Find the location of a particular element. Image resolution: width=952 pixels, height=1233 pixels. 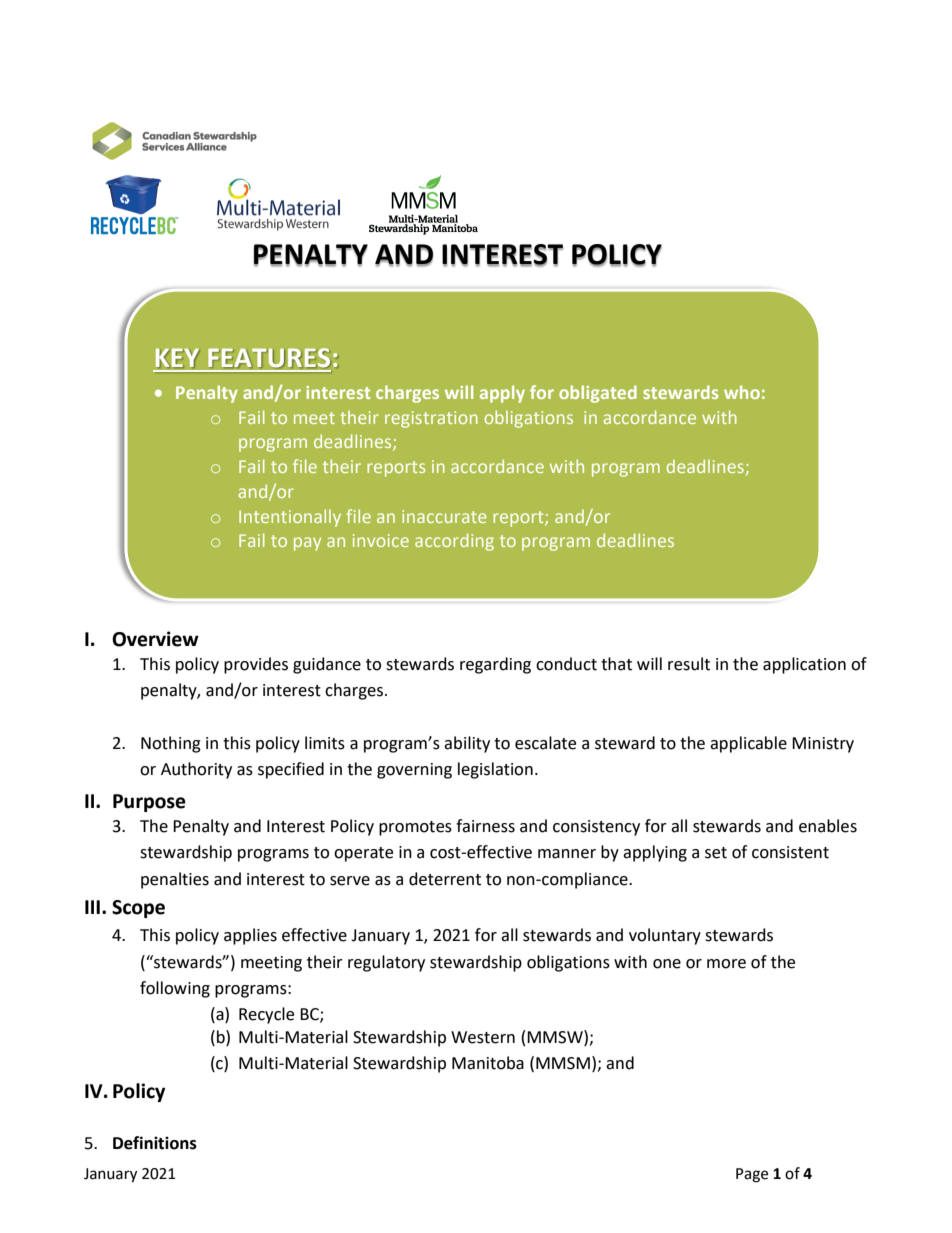

registration is located at coordinates (431, 419).
